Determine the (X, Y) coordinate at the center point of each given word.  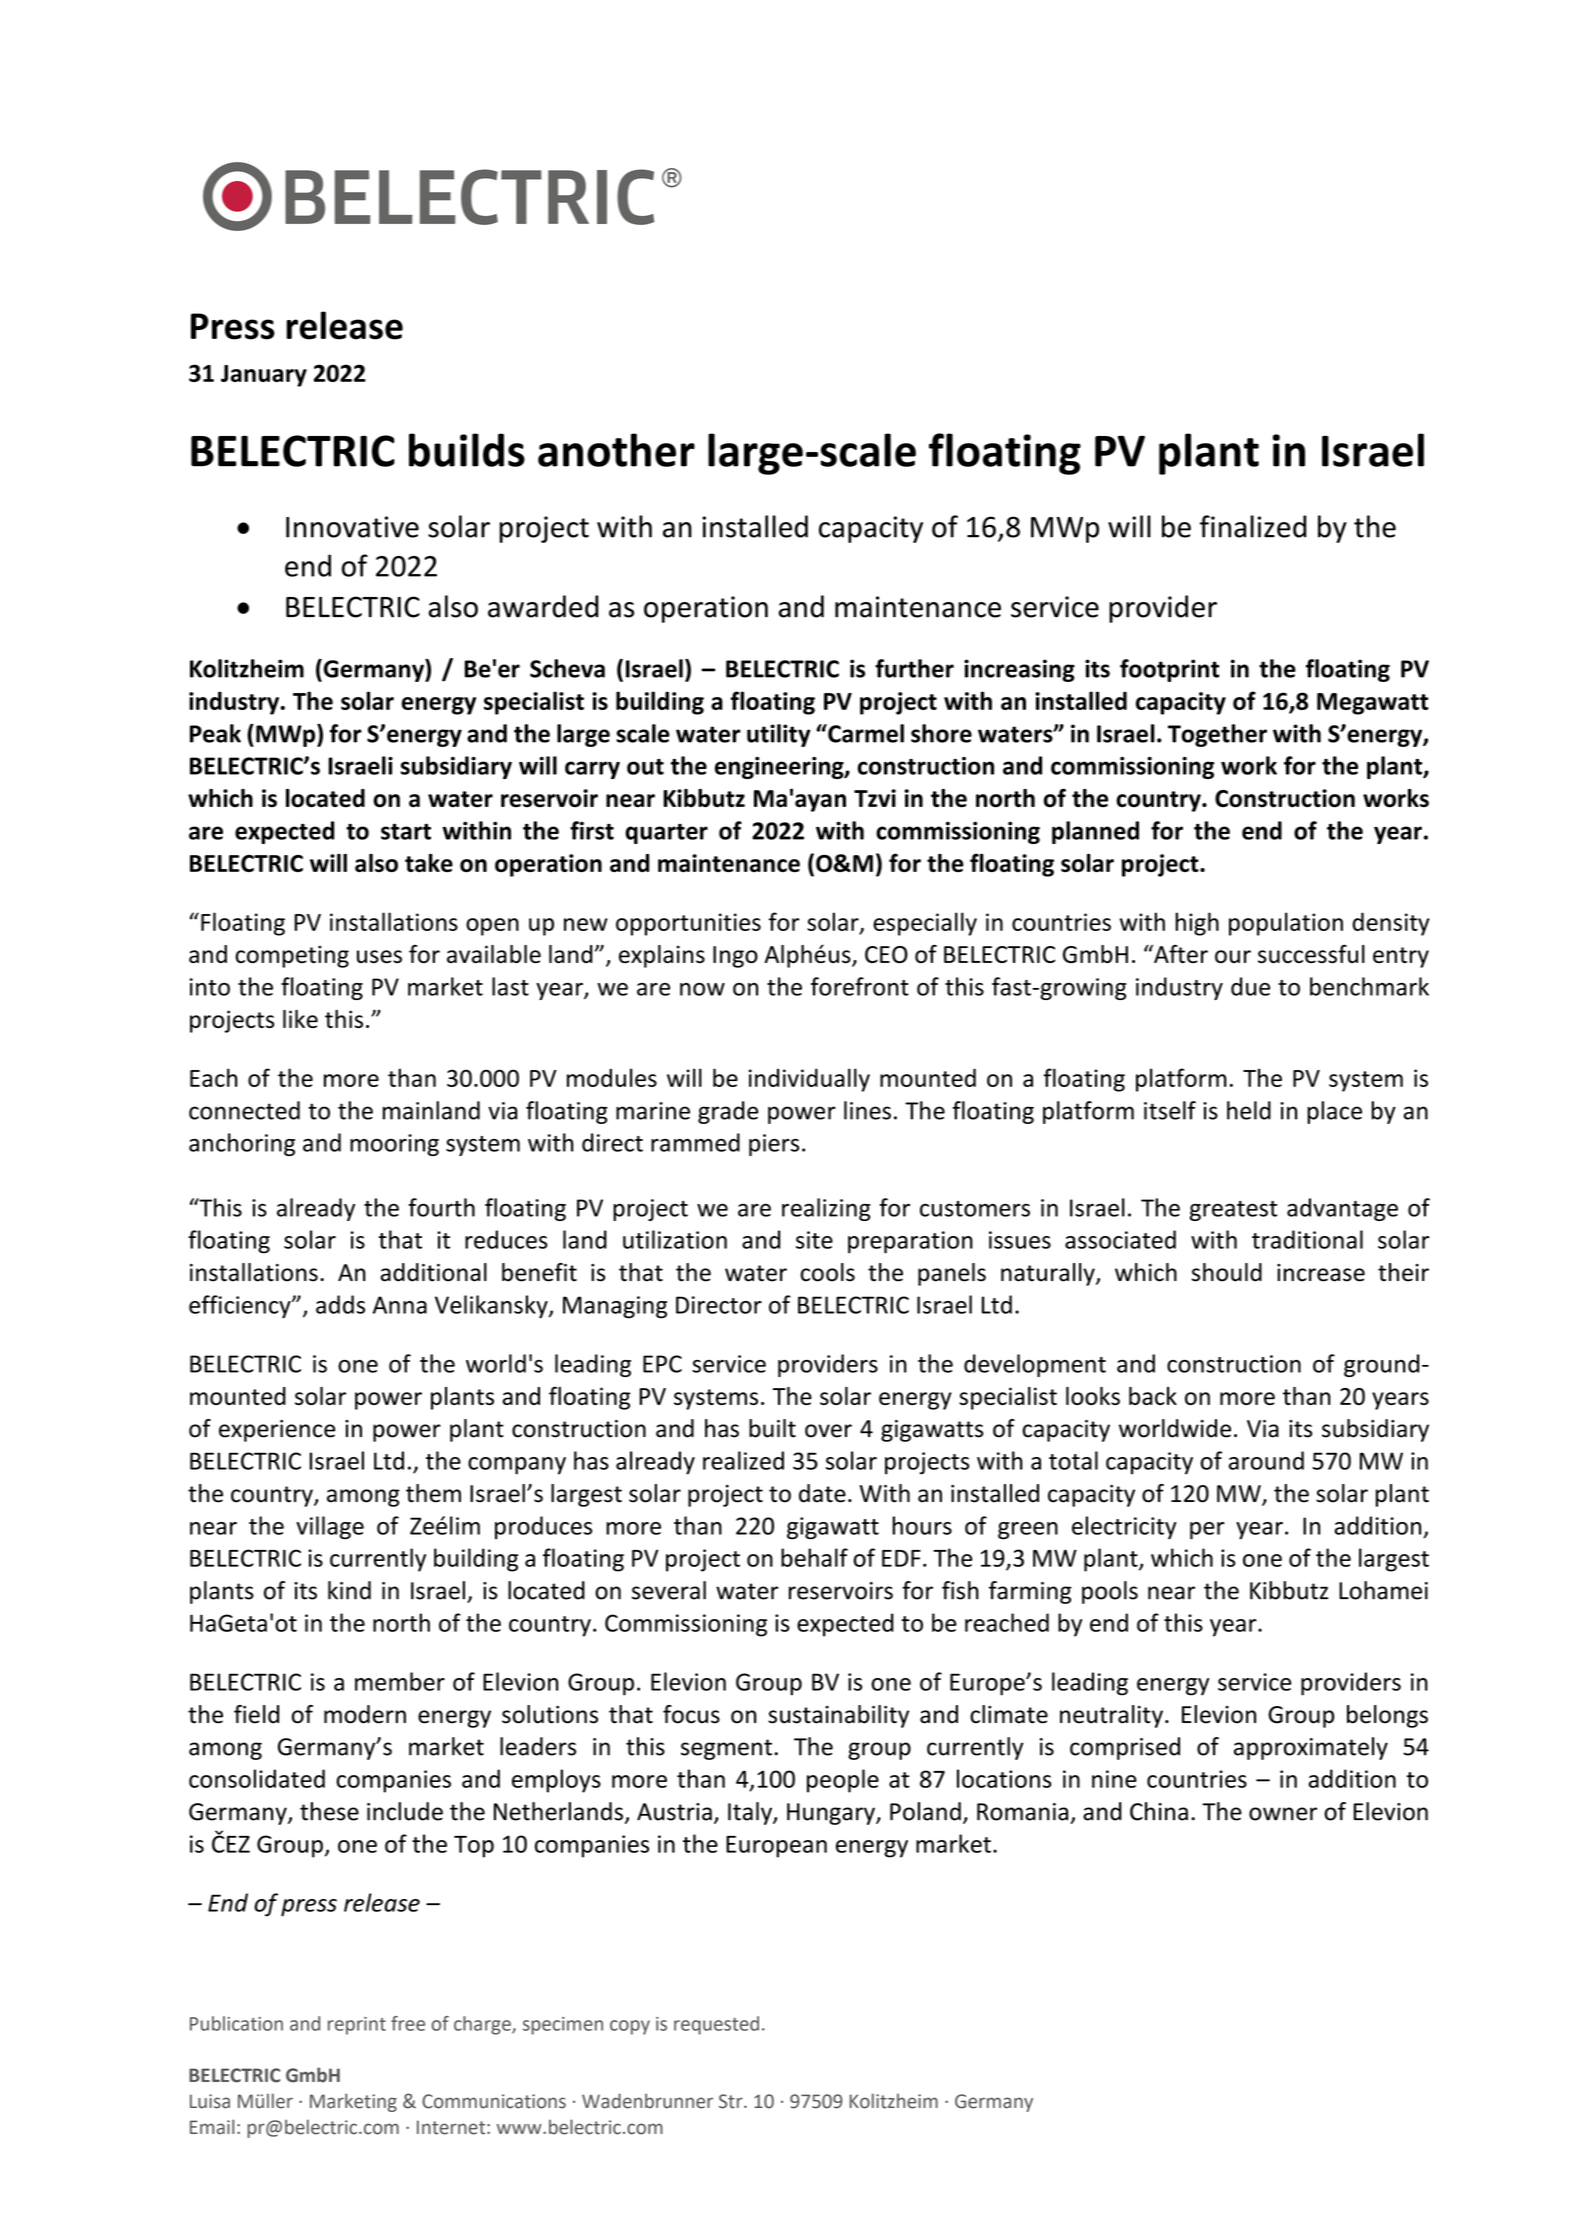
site (814, 1240)
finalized (1253, 526)
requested (716, 2025)
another (616, 450)
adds (340, 1304)
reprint (357, 2026)
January (264, 376)
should (1227, 1272)
